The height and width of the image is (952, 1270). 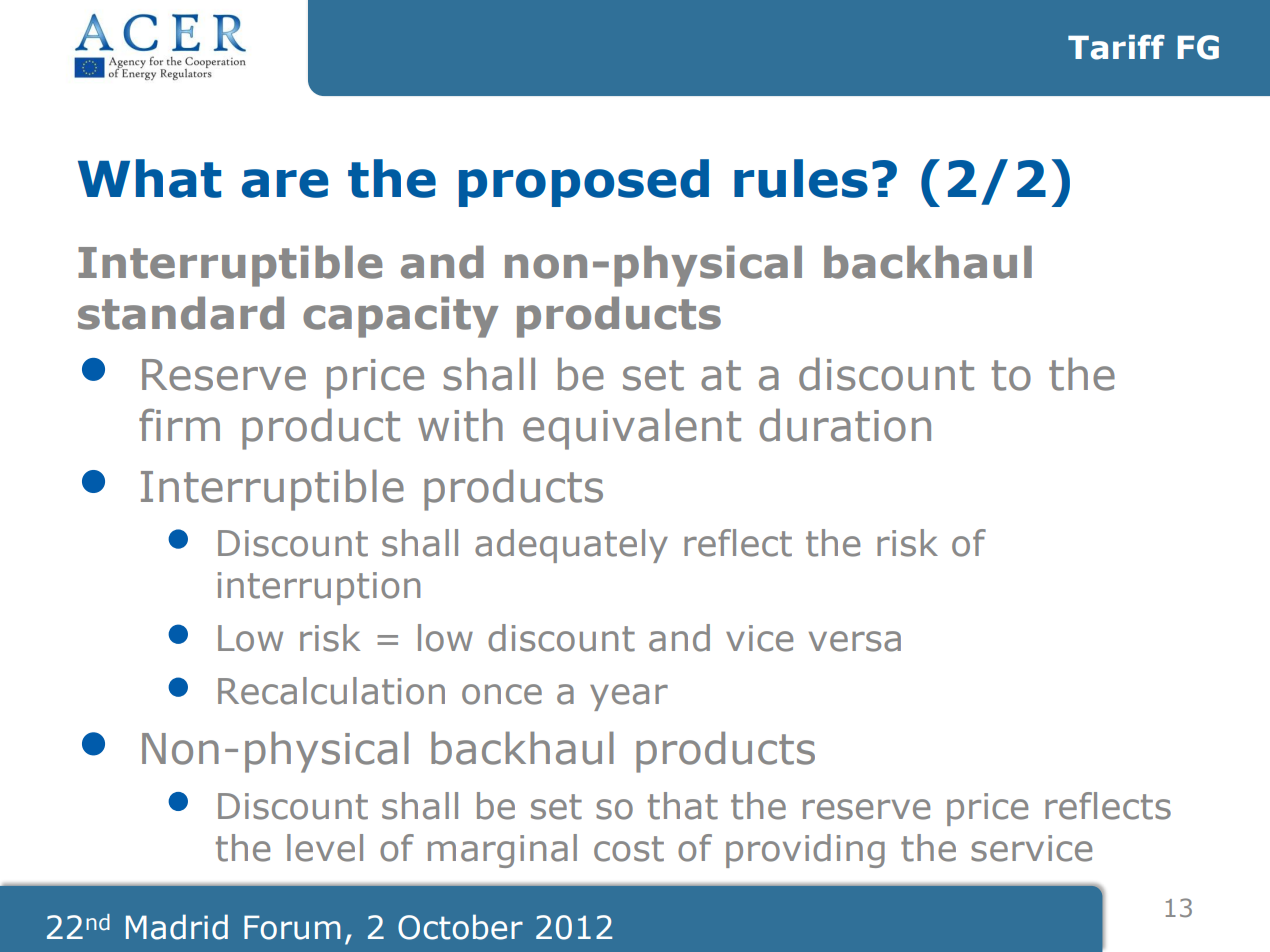 What do you see at coordinates (632, 429) in the image?
I see `equivalent` at bounding box center [632, 429].
